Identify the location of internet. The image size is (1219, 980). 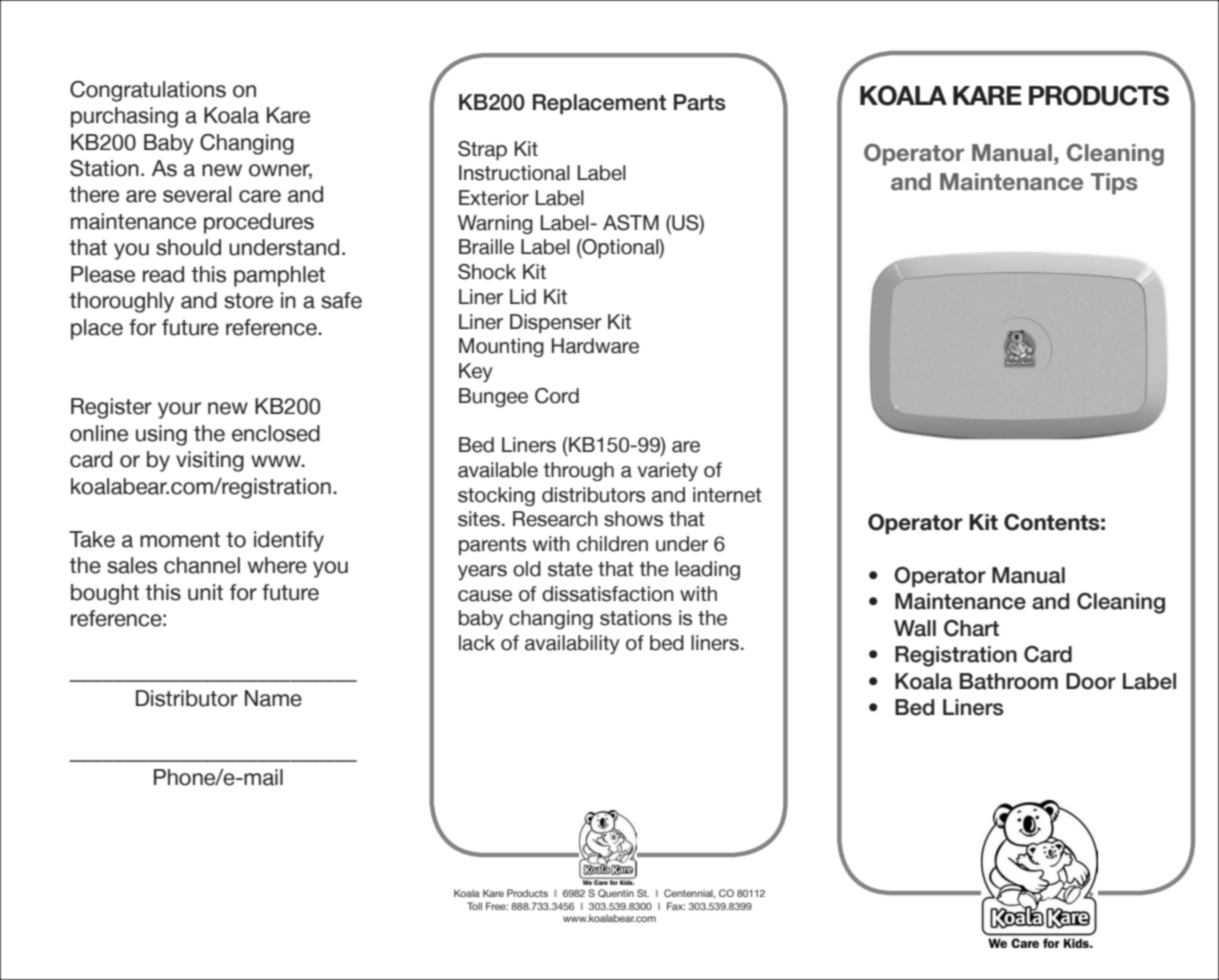
(727, 495).
